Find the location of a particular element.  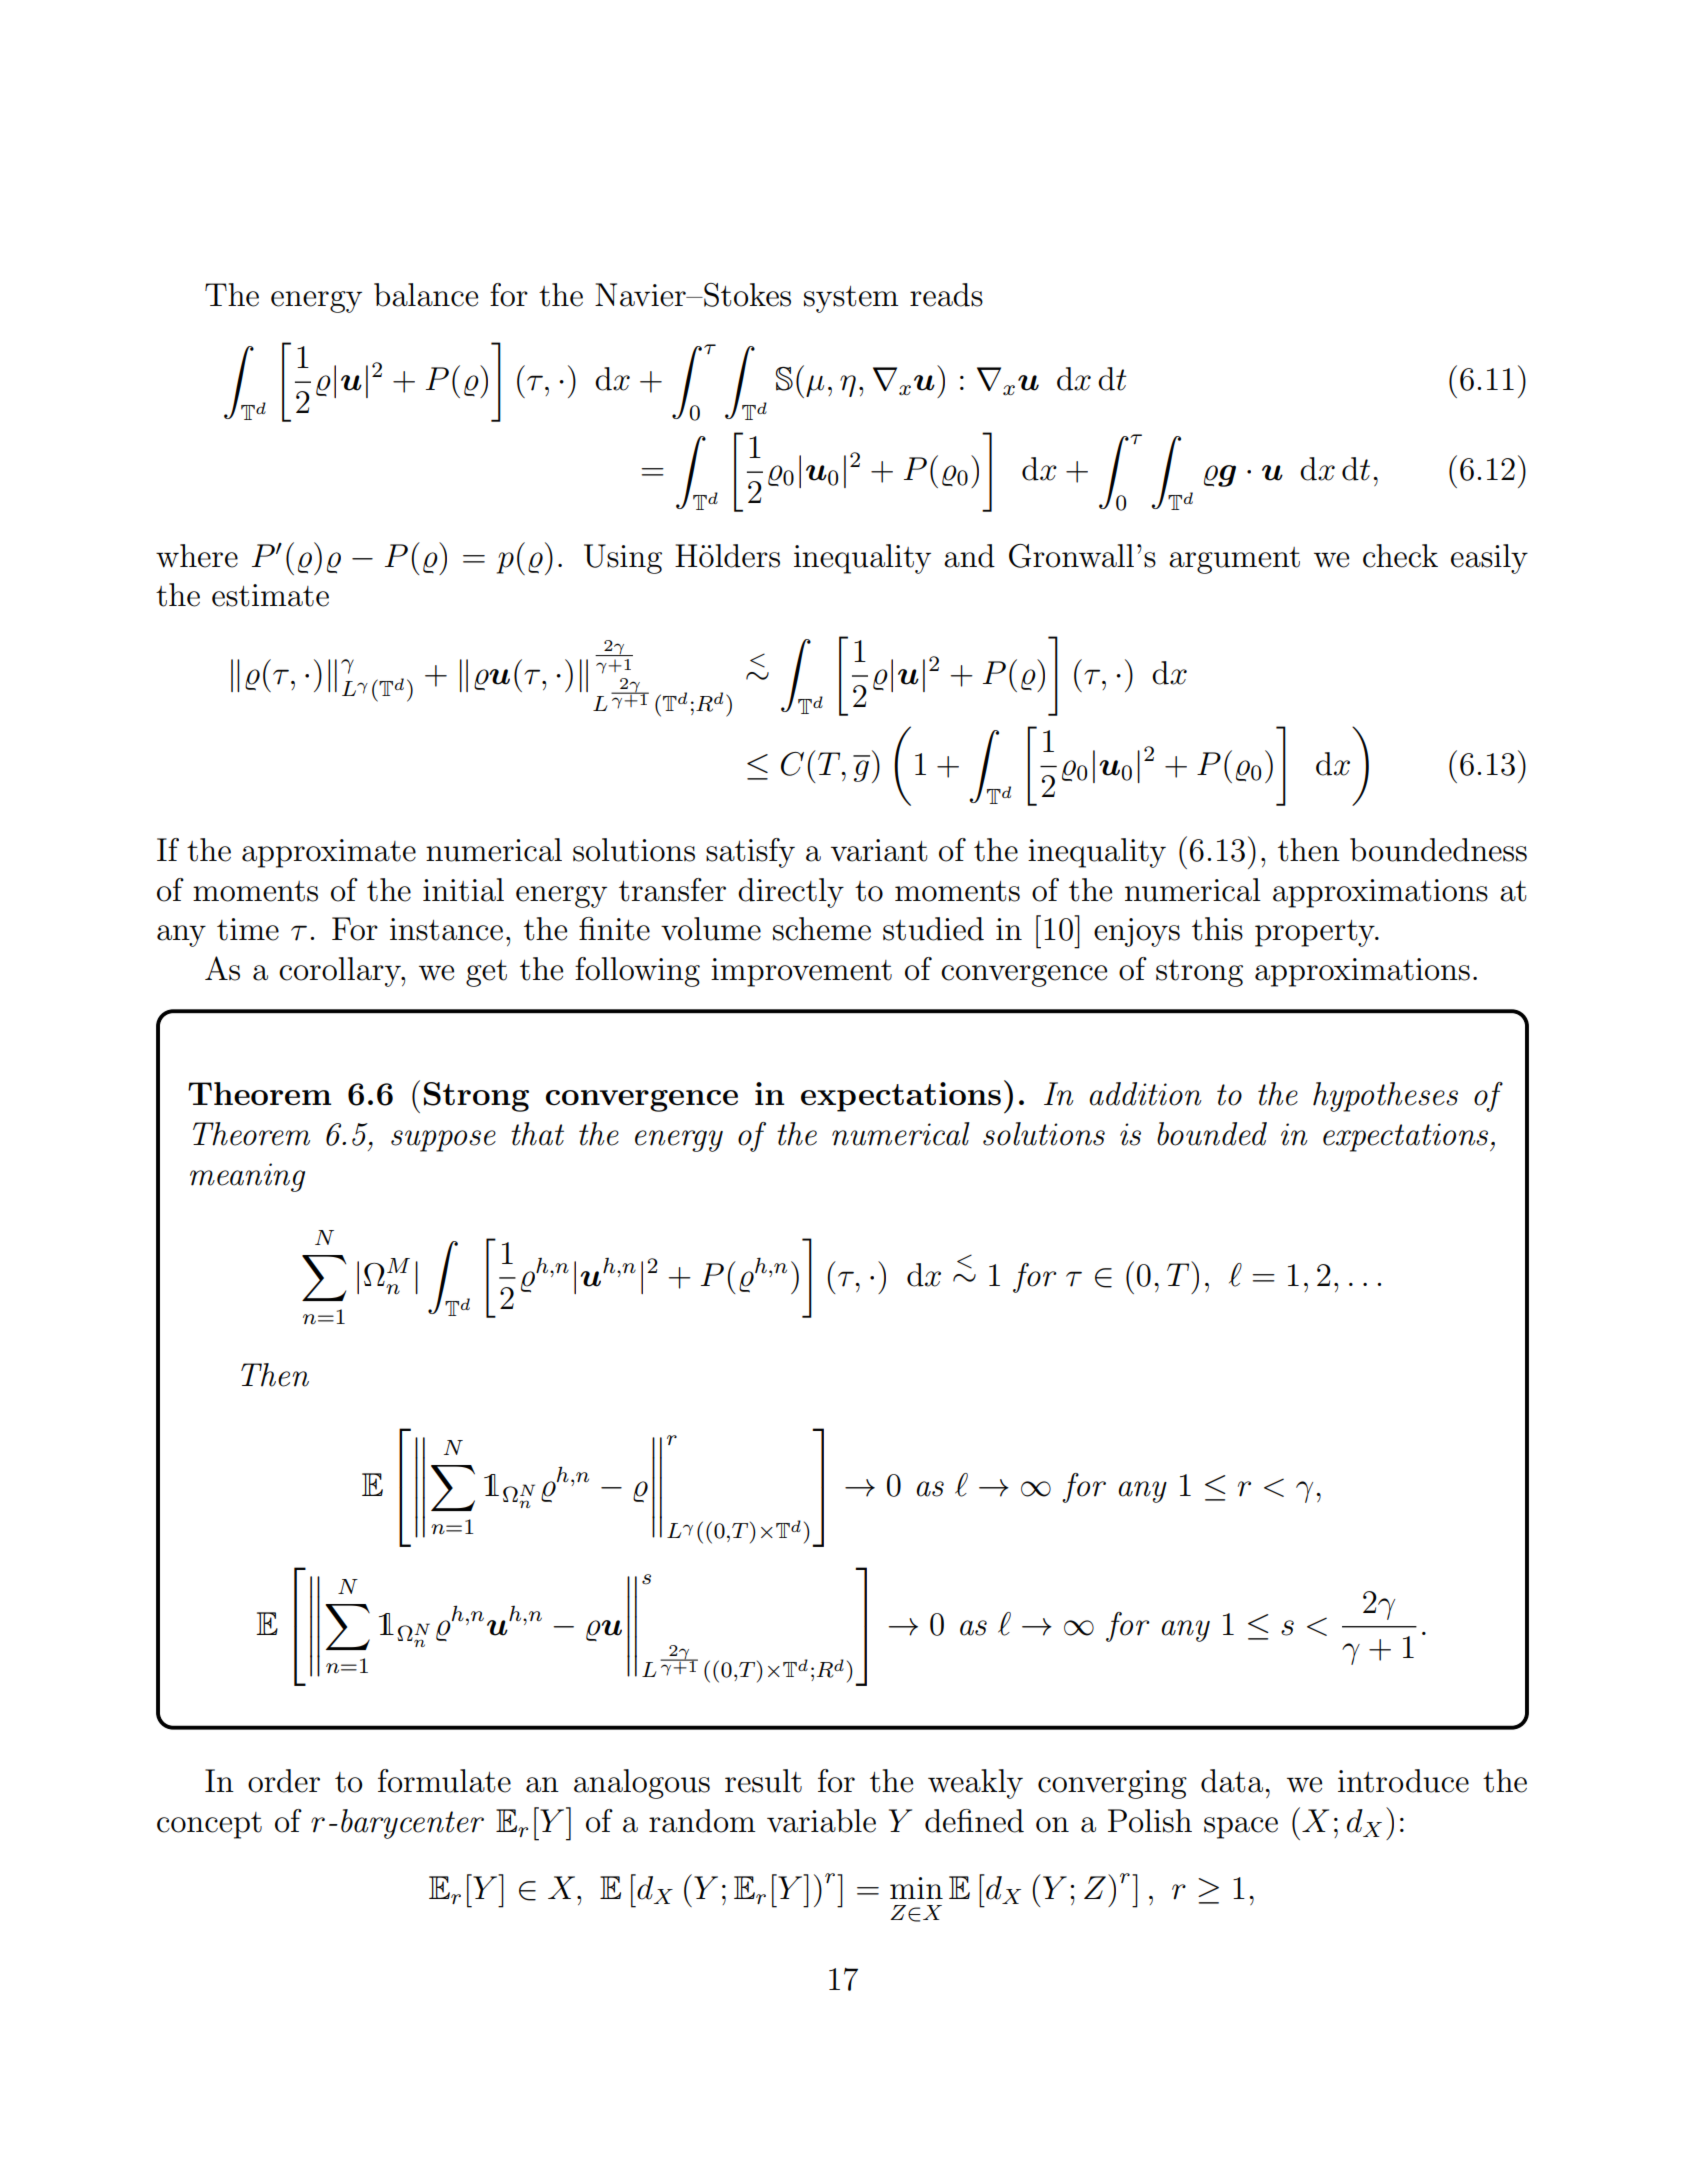

property is located at coordinates (1316, 933).
